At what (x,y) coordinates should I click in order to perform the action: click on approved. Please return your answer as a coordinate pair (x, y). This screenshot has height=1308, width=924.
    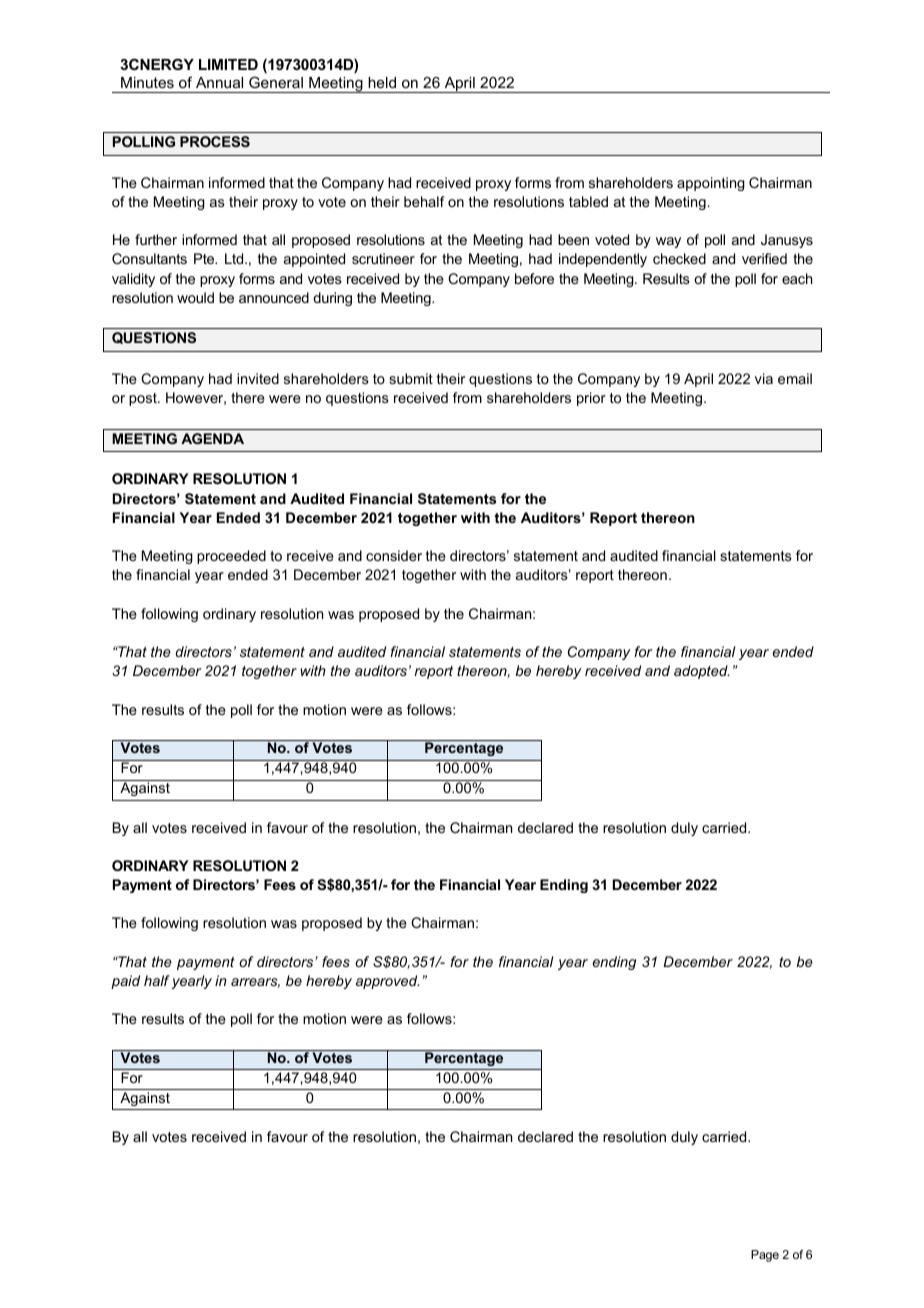
    Looking at the image, I should click on (387, 982).
